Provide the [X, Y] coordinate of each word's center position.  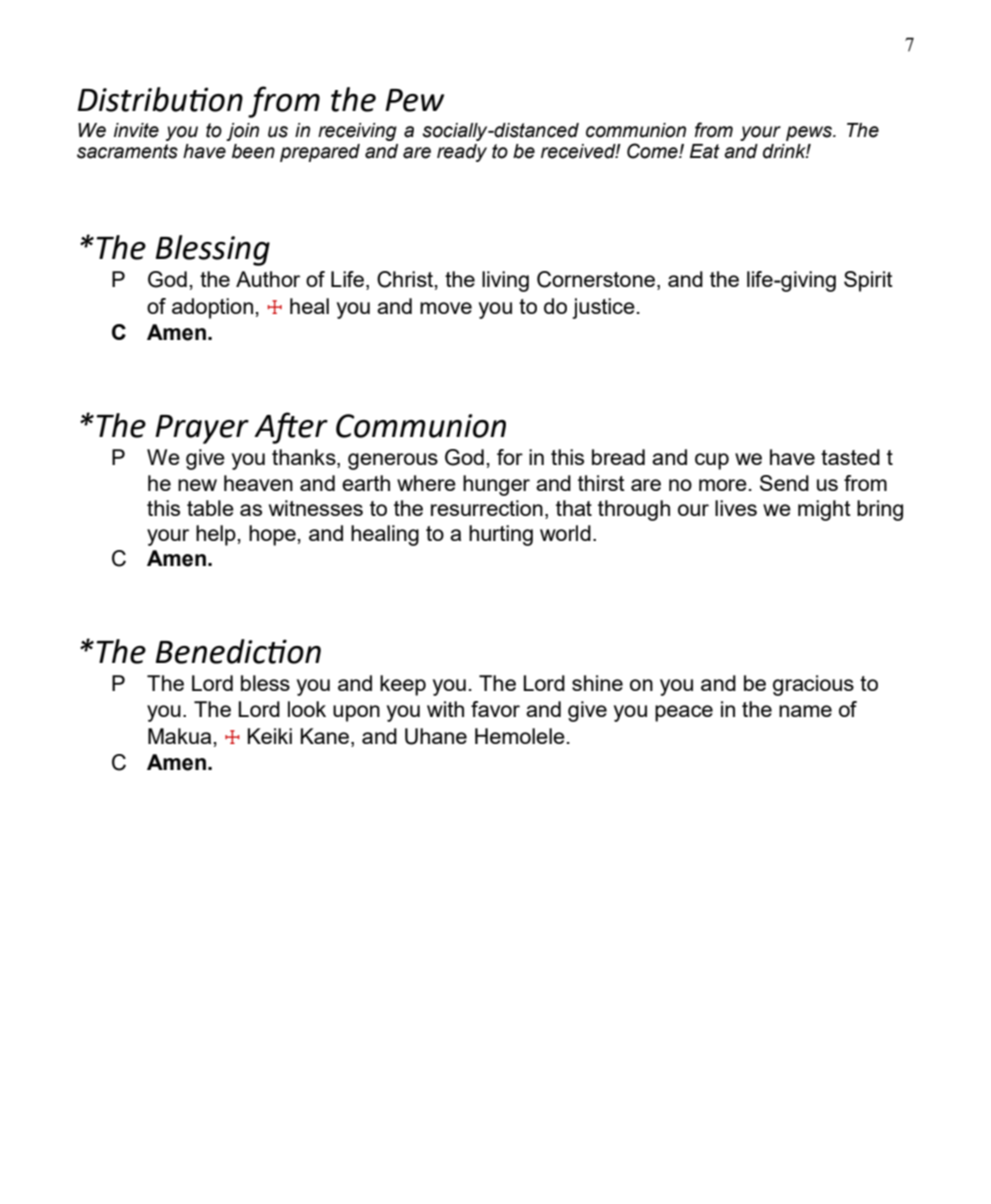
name [805, 711]
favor [495, 709]
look [307, 709]
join [242, 132]
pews [810, 133]
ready [462, 153]
